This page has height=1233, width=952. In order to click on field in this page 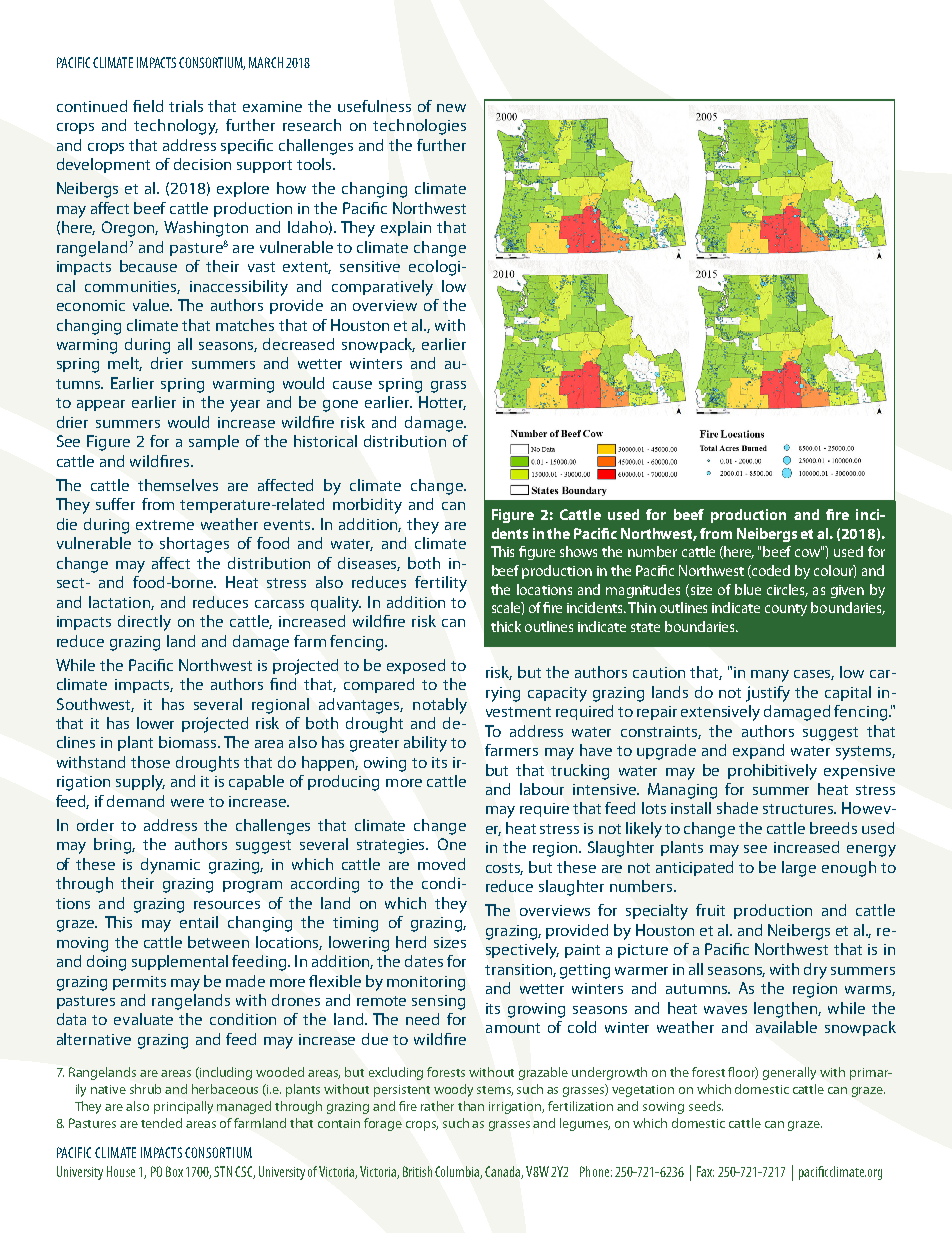, I will do `click(148, 106)`.
